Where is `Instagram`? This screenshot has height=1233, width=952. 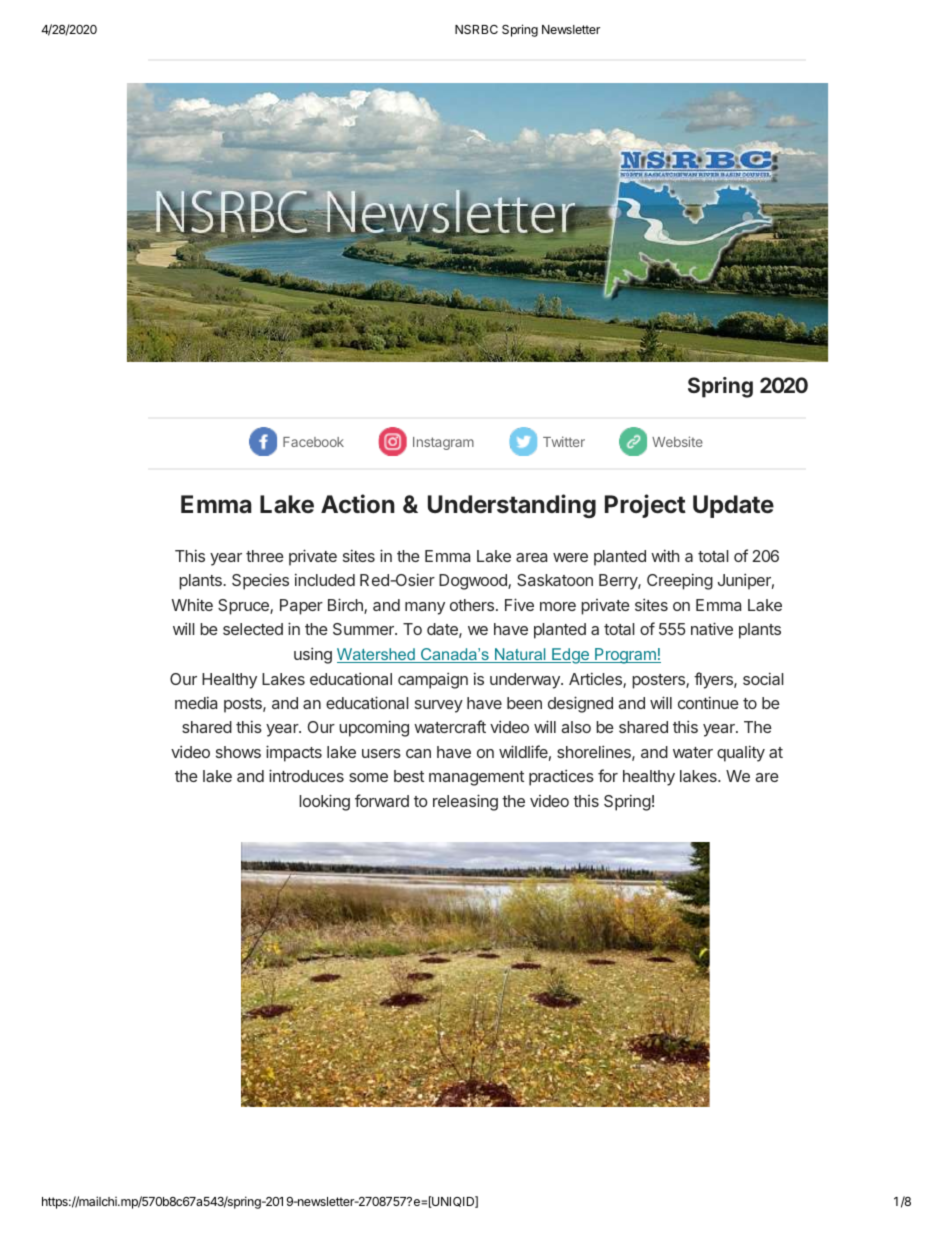 Instagram is located at coordinates (443, 443).
